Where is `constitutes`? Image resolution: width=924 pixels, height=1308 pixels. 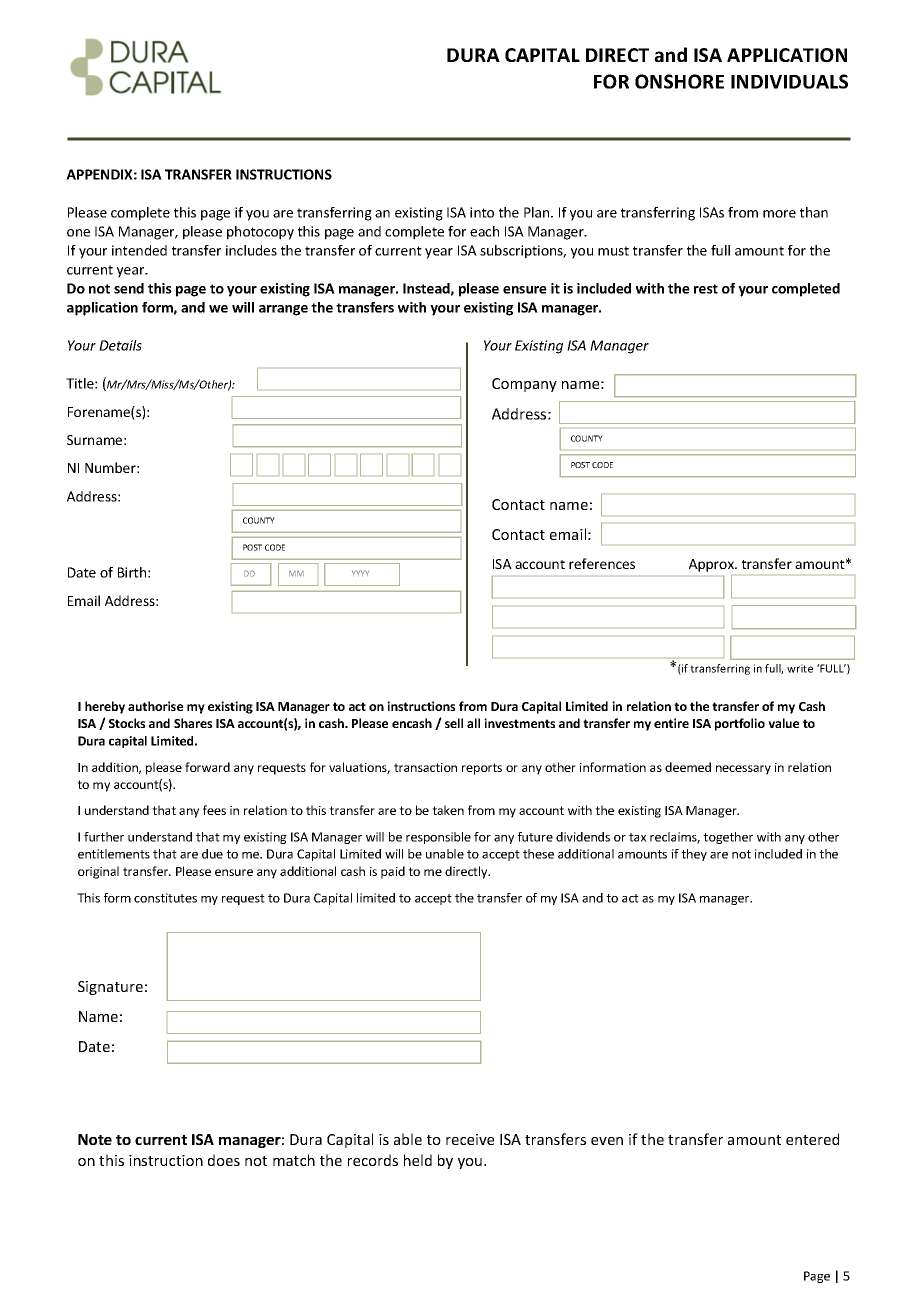
constitutes is located at coordinates (165, 898).
